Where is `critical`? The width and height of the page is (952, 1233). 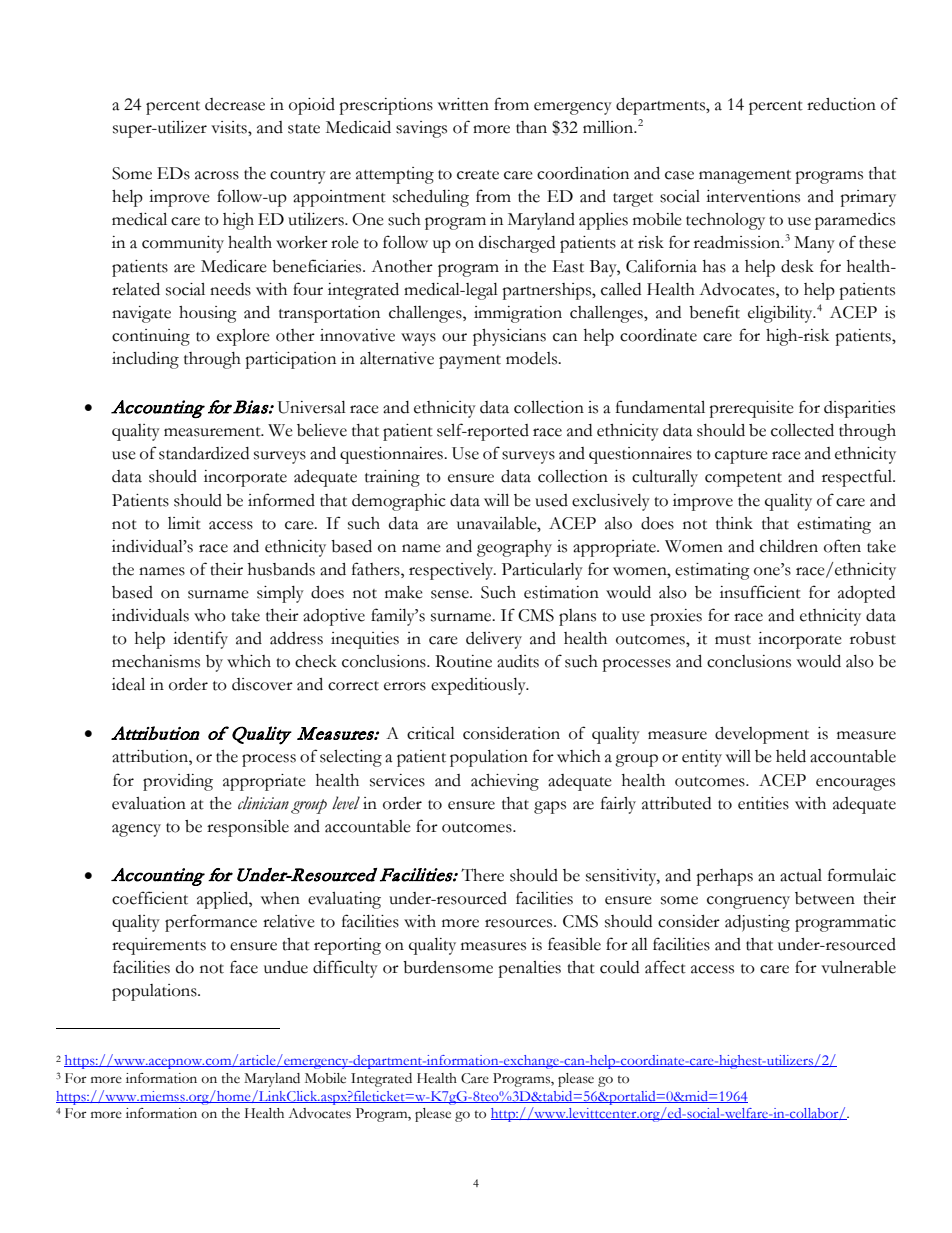 critical is located at coordinates (431, 733).
